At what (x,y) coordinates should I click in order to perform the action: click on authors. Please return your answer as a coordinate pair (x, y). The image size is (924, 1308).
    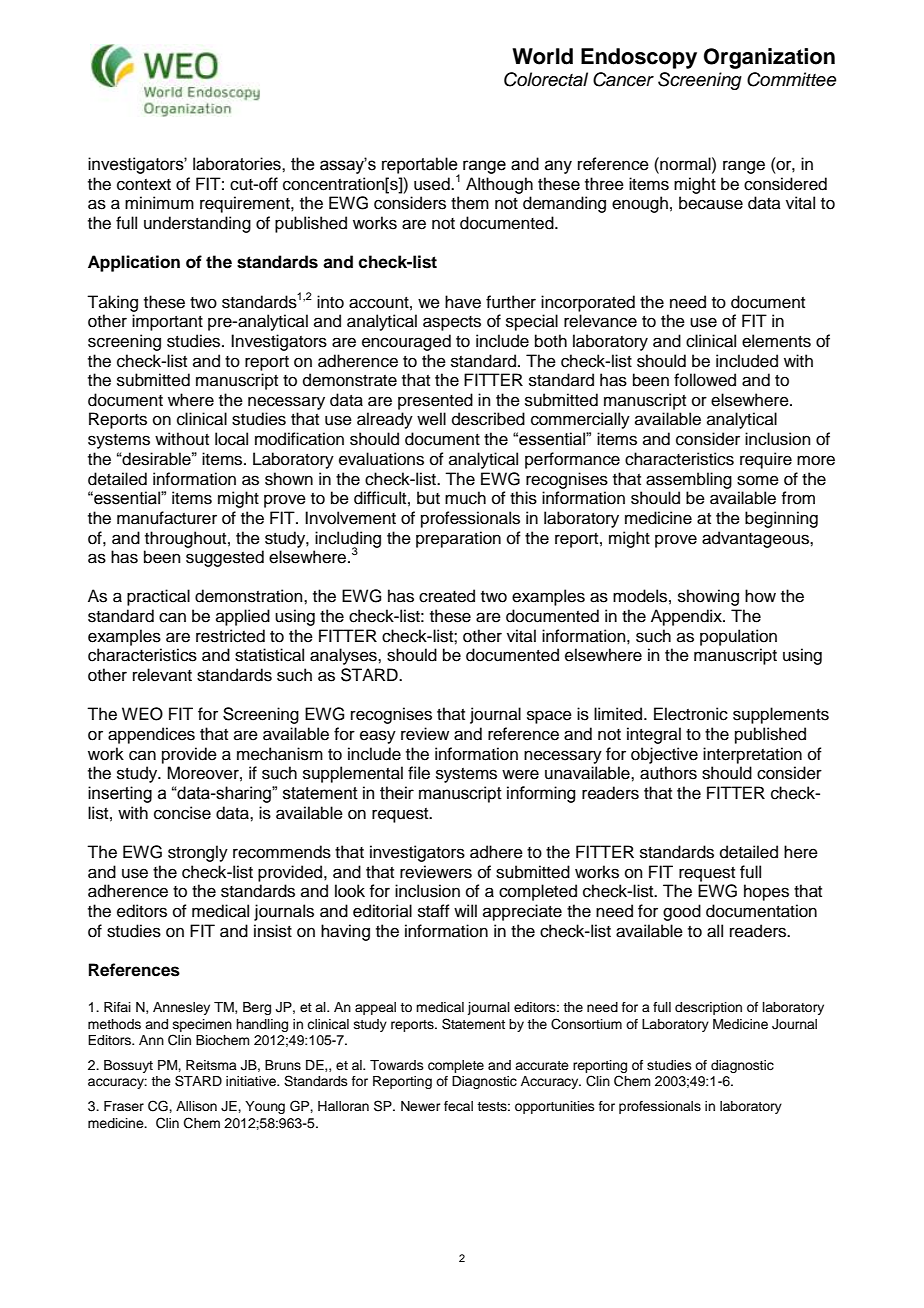
    Looking at the image, I should click on (668, 773).
